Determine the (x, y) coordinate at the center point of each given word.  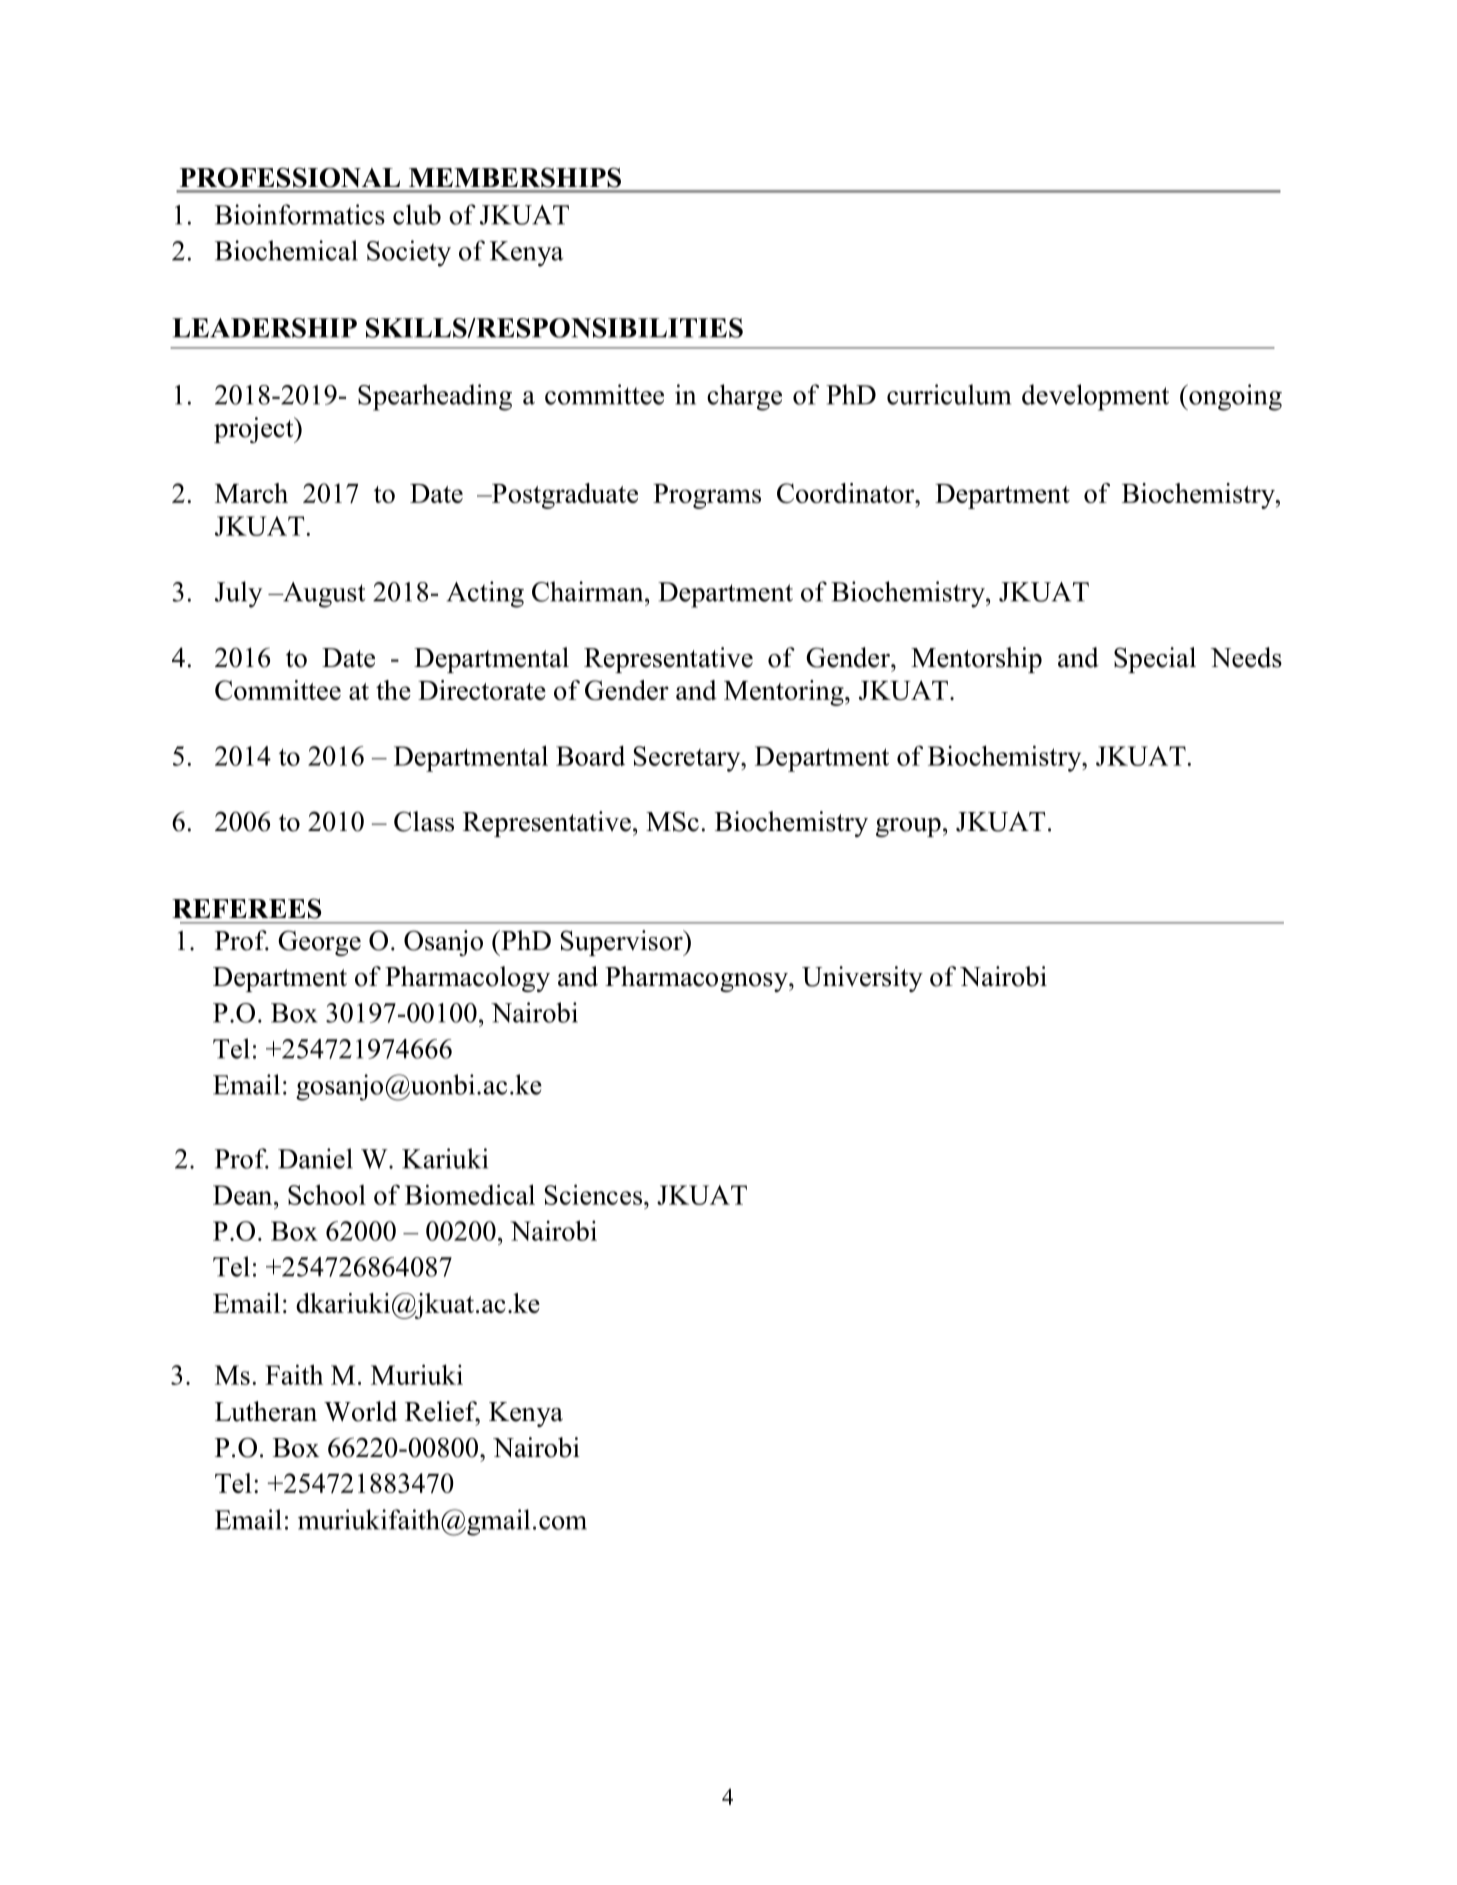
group (908, 827)
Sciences (593, 1194)
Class (424, 821)
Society (409, 253)
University (862, 979)
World (360, 1411)
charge (744, 397)
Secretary (688, 759)
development (1095, 397)
